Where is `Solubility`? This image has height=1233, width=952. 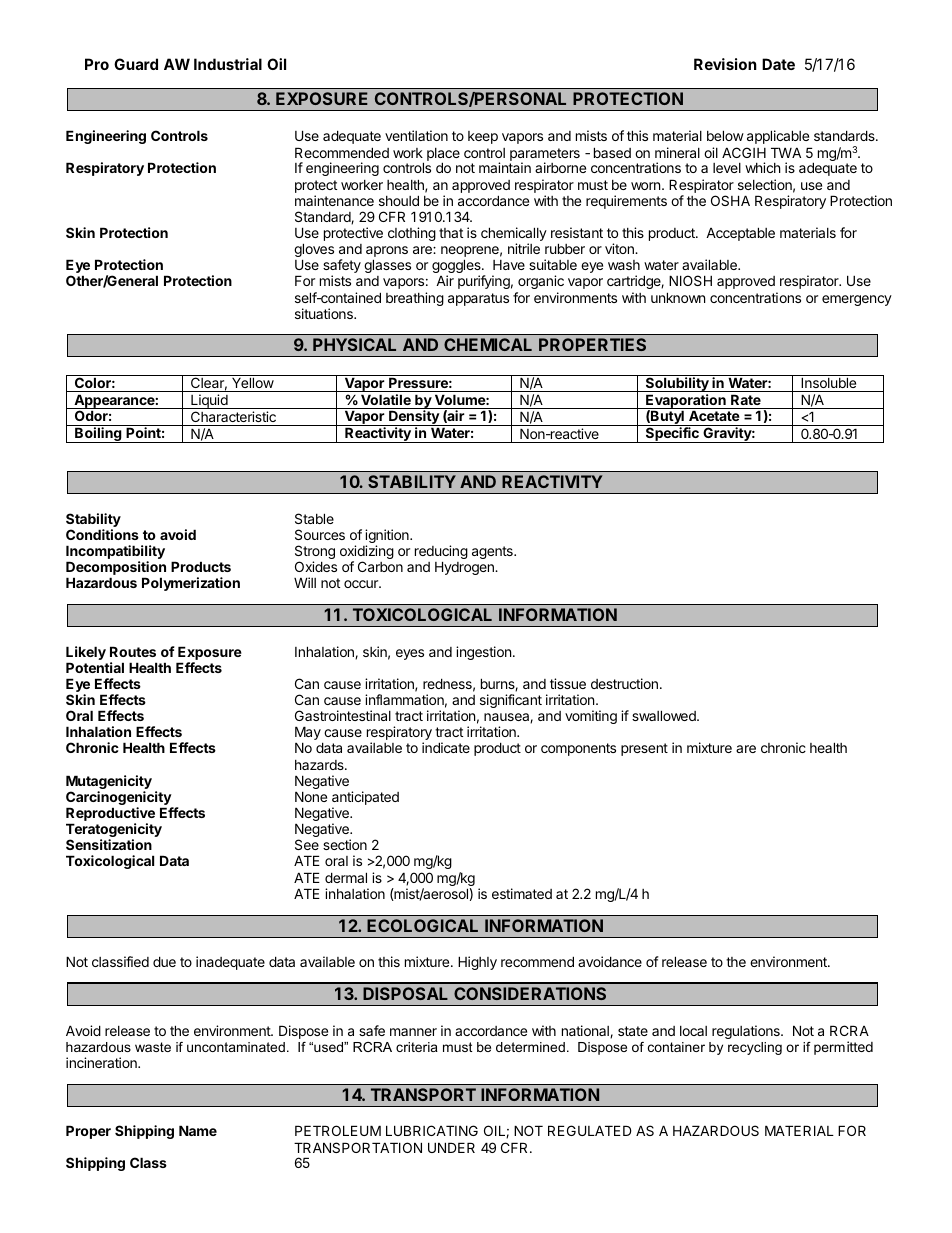 Solubility is located at coordinates (677, 383).
